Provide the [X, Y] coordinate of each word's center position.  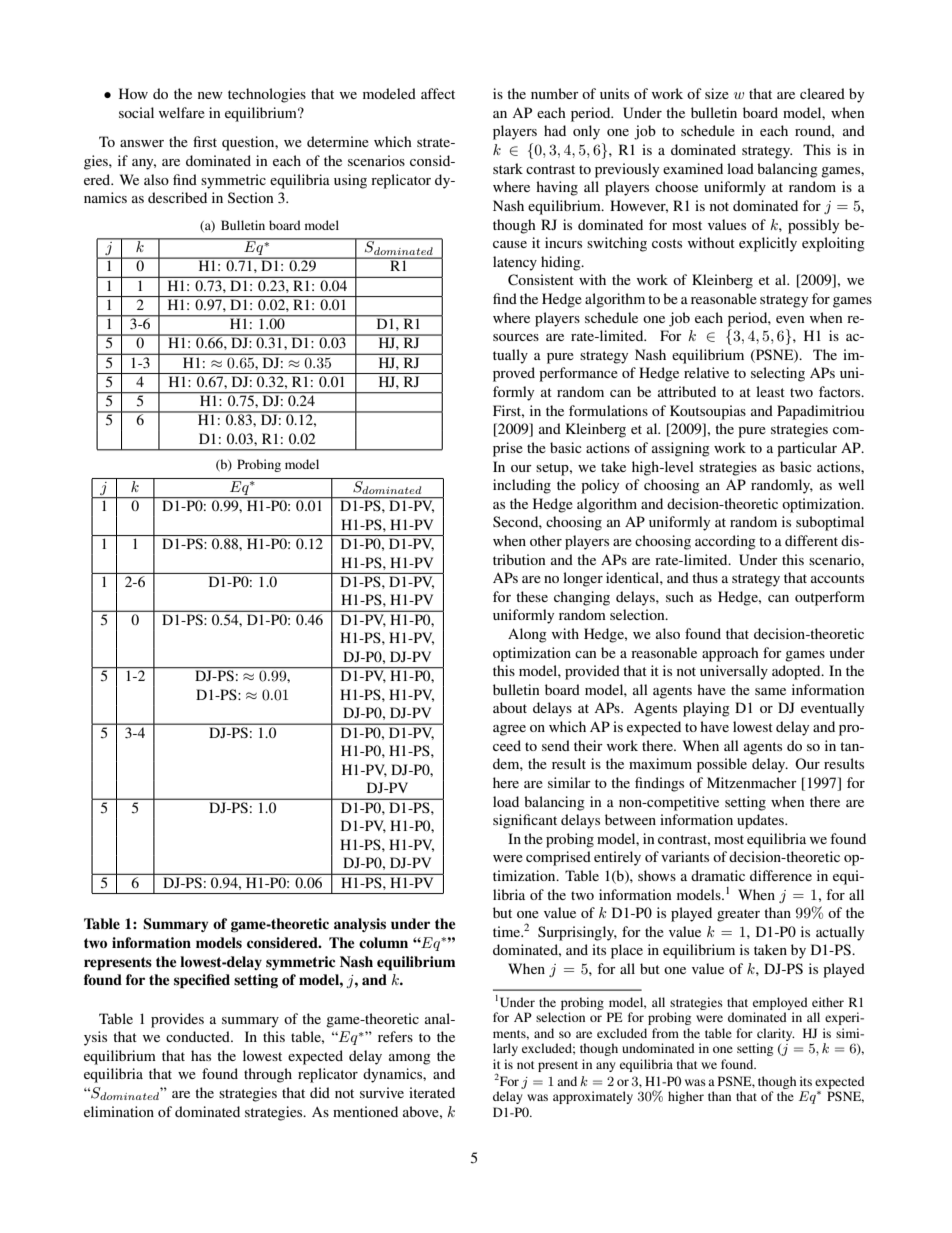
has [201, 1055]
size [717, 93]
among [410, 1059]
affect [438, 93]
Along [527, 635]
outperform [830, 598]
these [532, 596]
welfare [182, 112]
